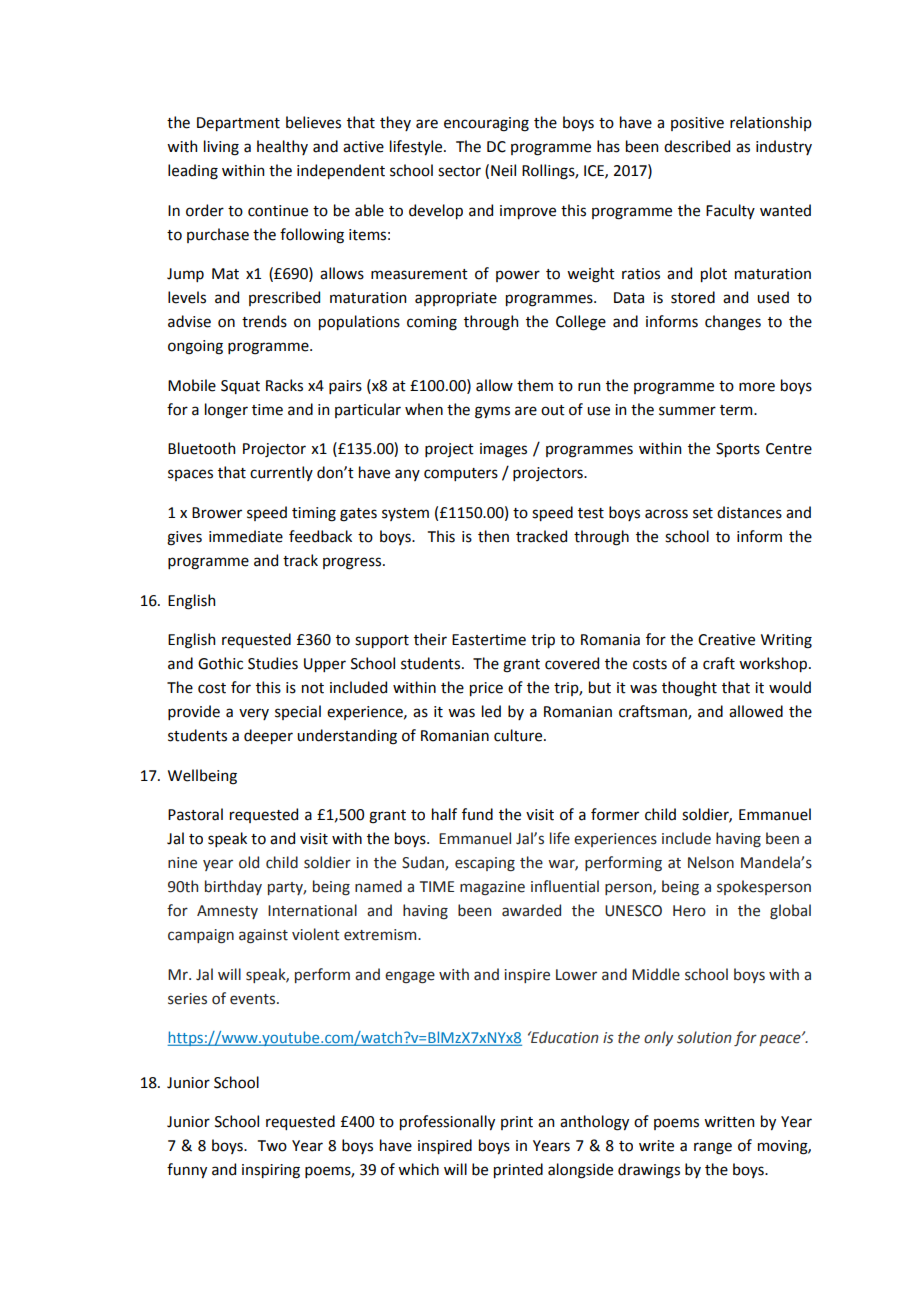  I want to click on healthy, so click(282, 147).
